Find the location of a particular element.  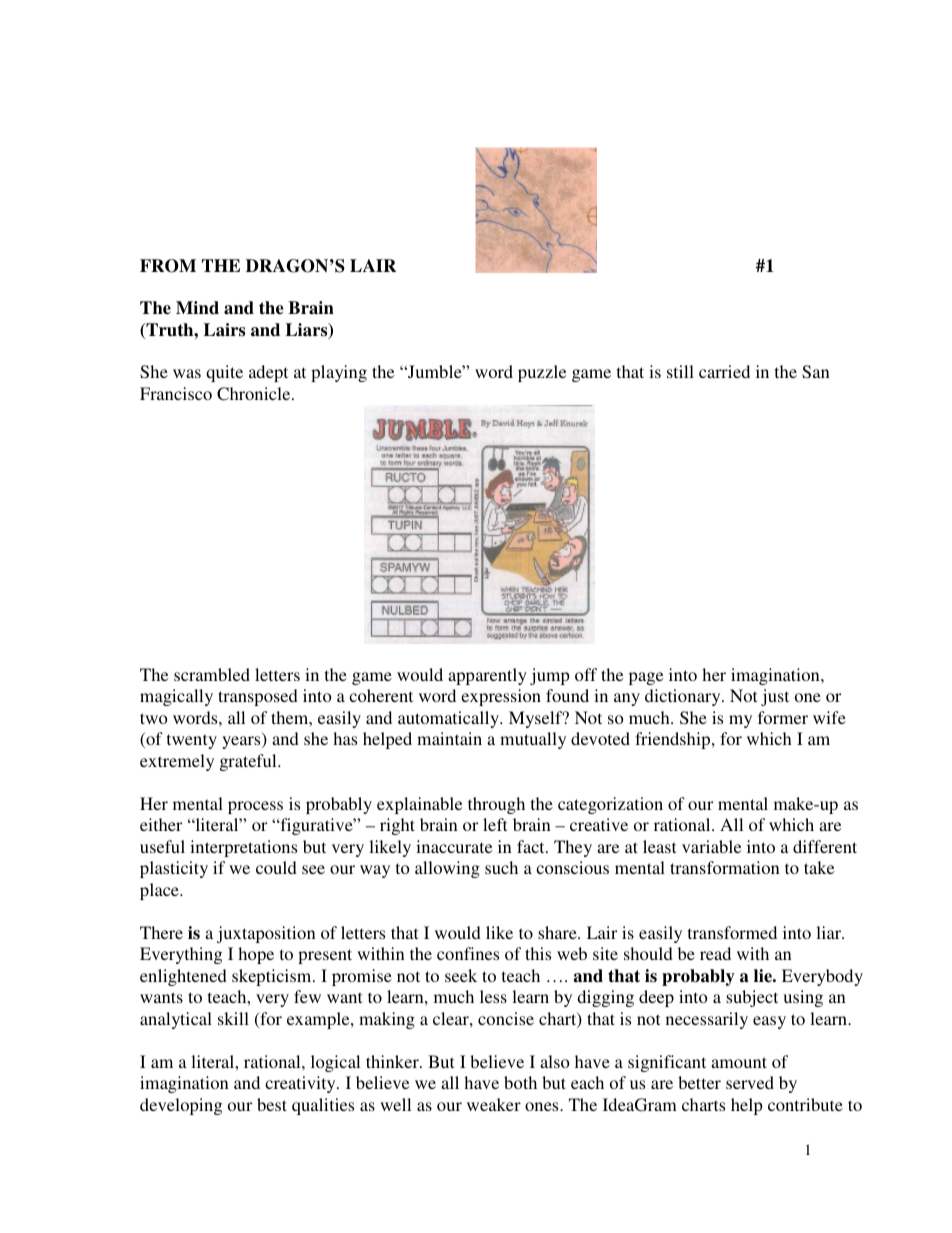

left is located at coordinates (495, 824).
